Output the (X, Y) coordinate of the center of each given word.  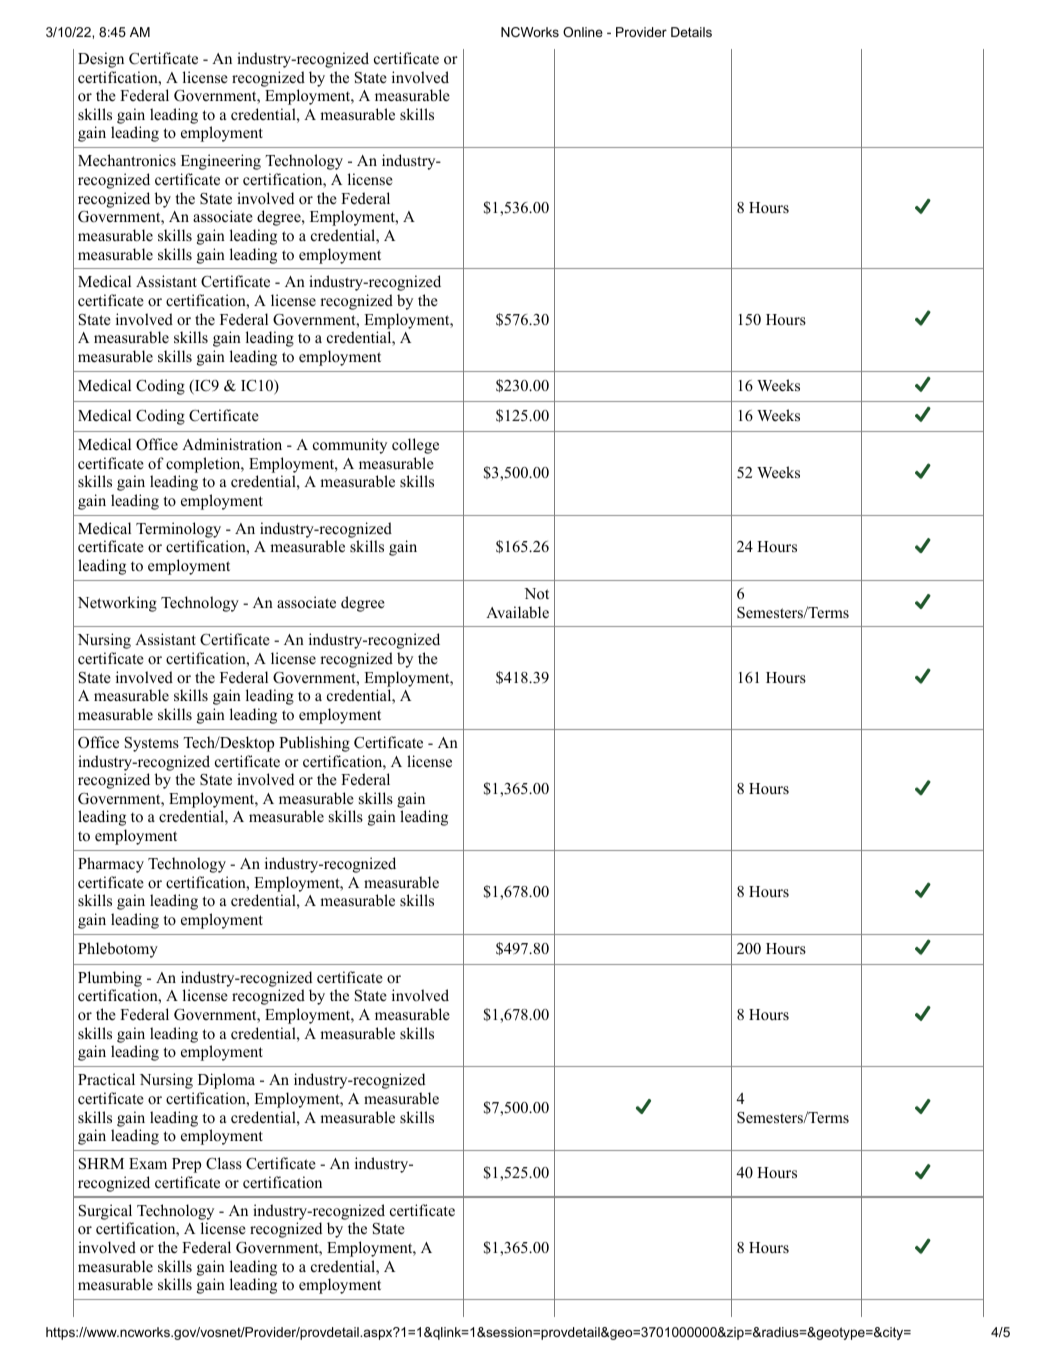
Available (517, 612)
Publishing (314, 744)
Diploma (226, 1081)
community (350, 446)
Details (691, 32)
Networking (117, 604)
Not (536, 594)
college (415, 446)
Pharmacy (111, 865)
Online (583, 32)
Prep (186, 1165)
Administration (232, 444)
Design (101, 60)
